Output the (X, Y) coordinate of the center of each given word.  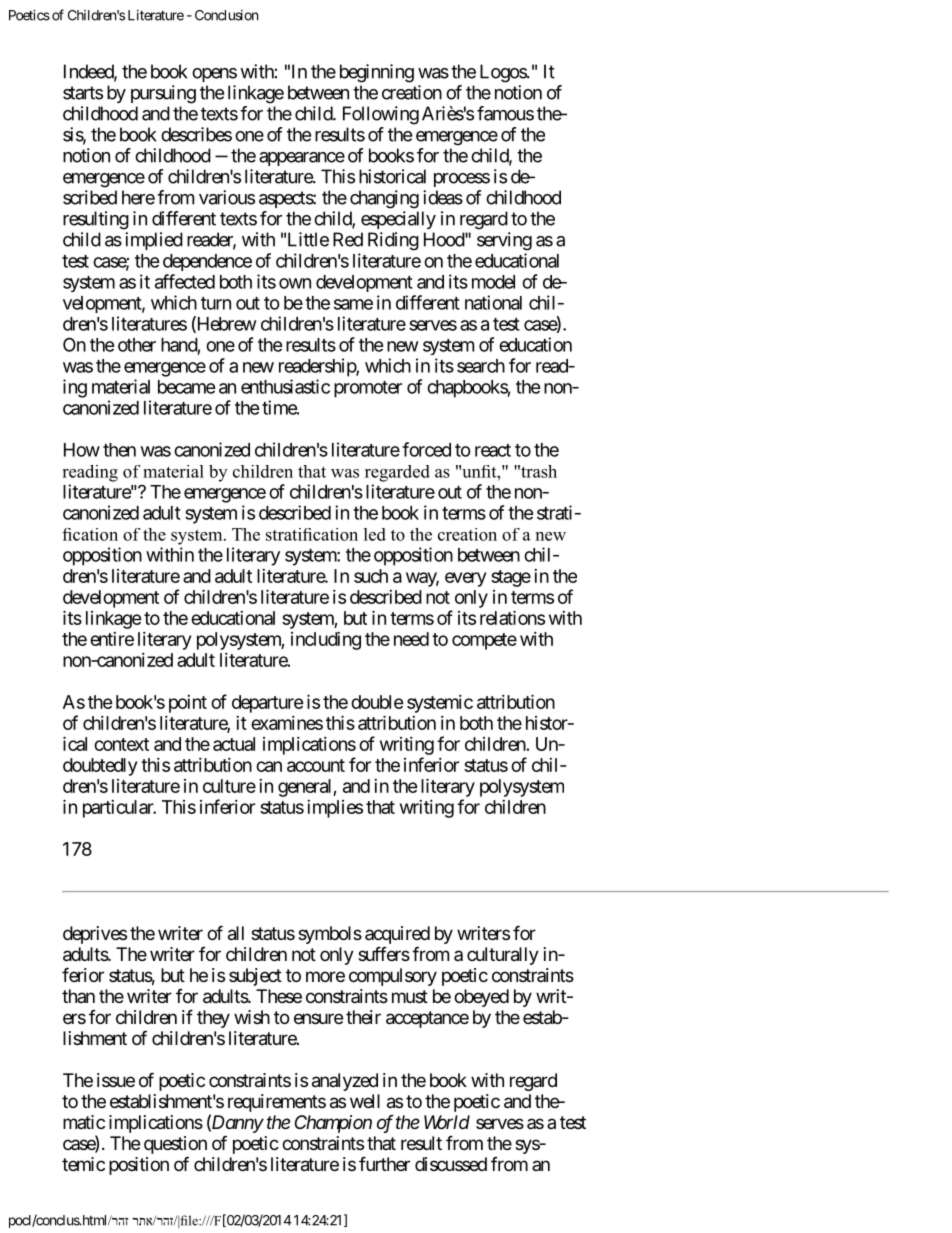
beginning (377, 73)
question (175, 1146)
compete (484, 641)
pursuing (163, 94)
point (188, 704)
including (326, 641)
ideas (443, 197)
